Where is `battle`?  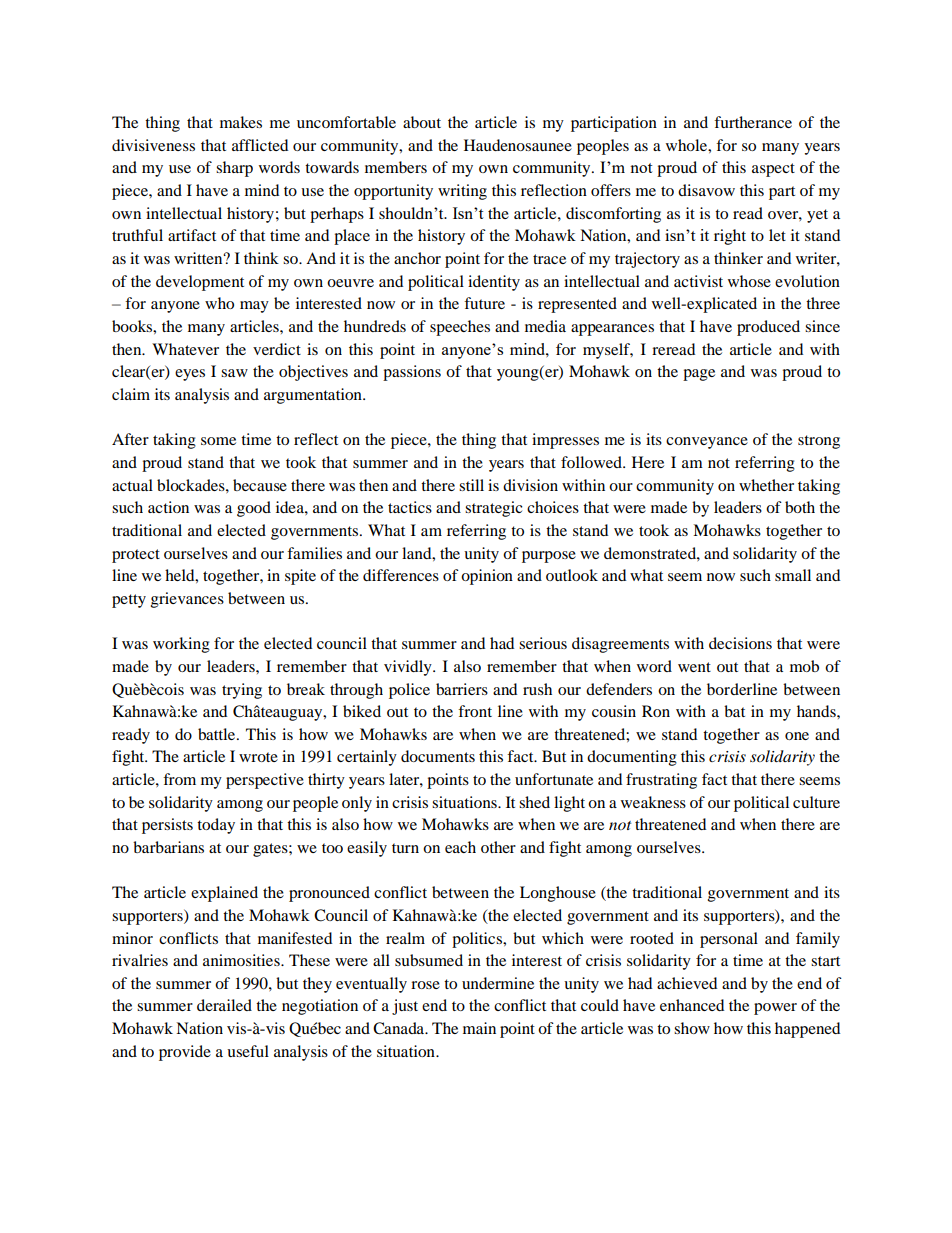
battle is located at coordinates (218, 734).
